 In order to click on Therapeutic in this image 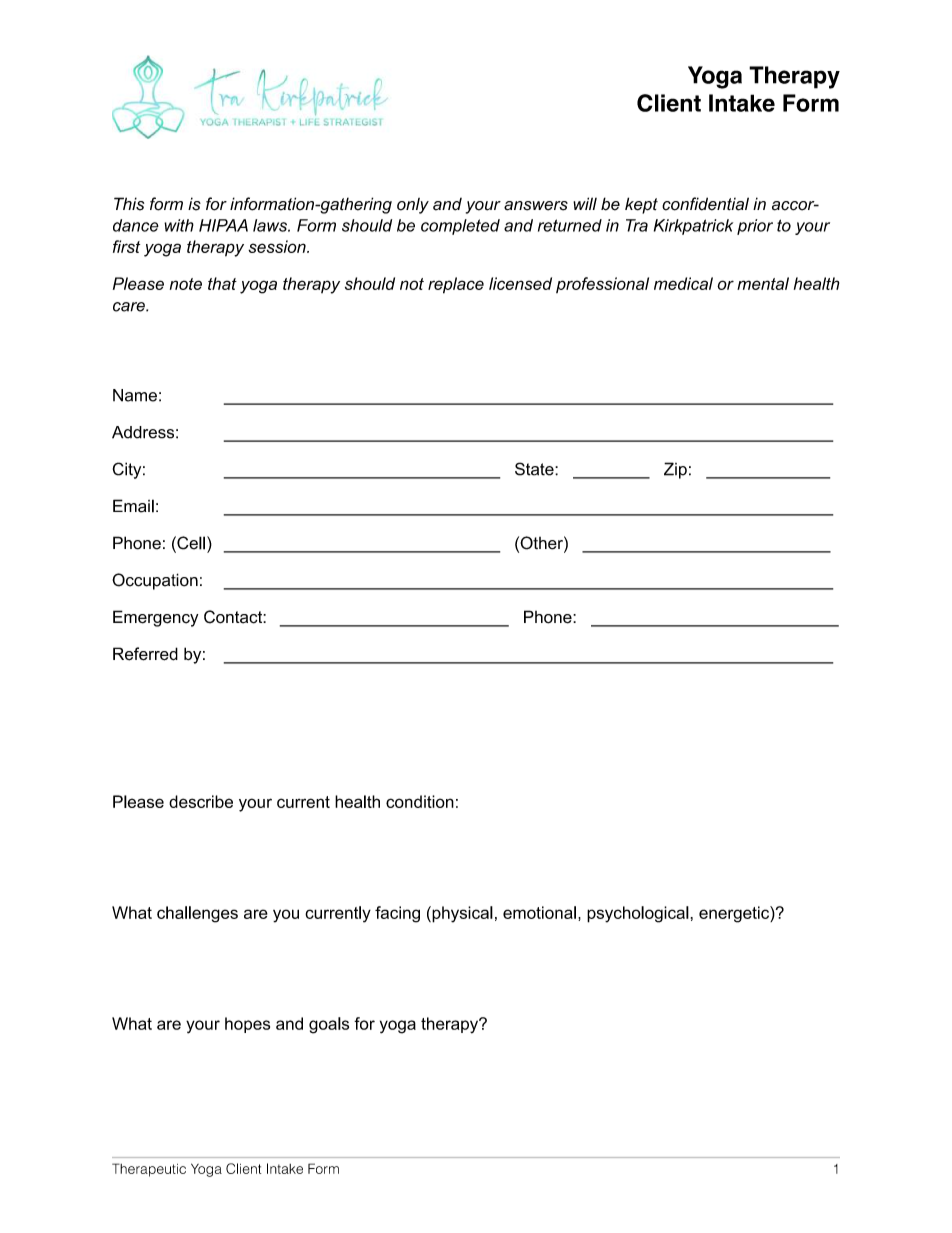, I will do `click(149, 1170)`.
